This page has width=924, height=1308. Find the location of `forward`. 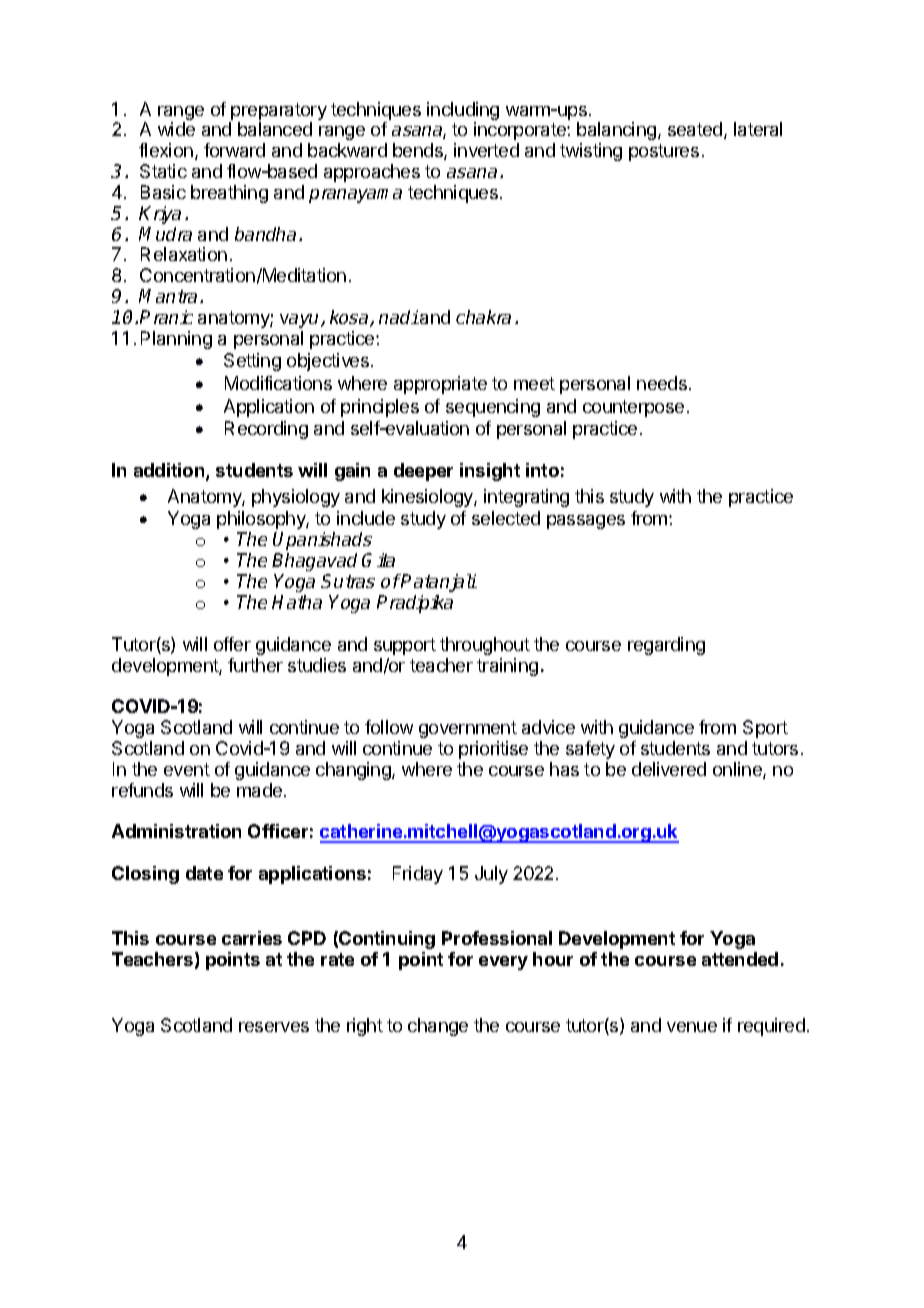

forward is located at coordinates (234, 150).
